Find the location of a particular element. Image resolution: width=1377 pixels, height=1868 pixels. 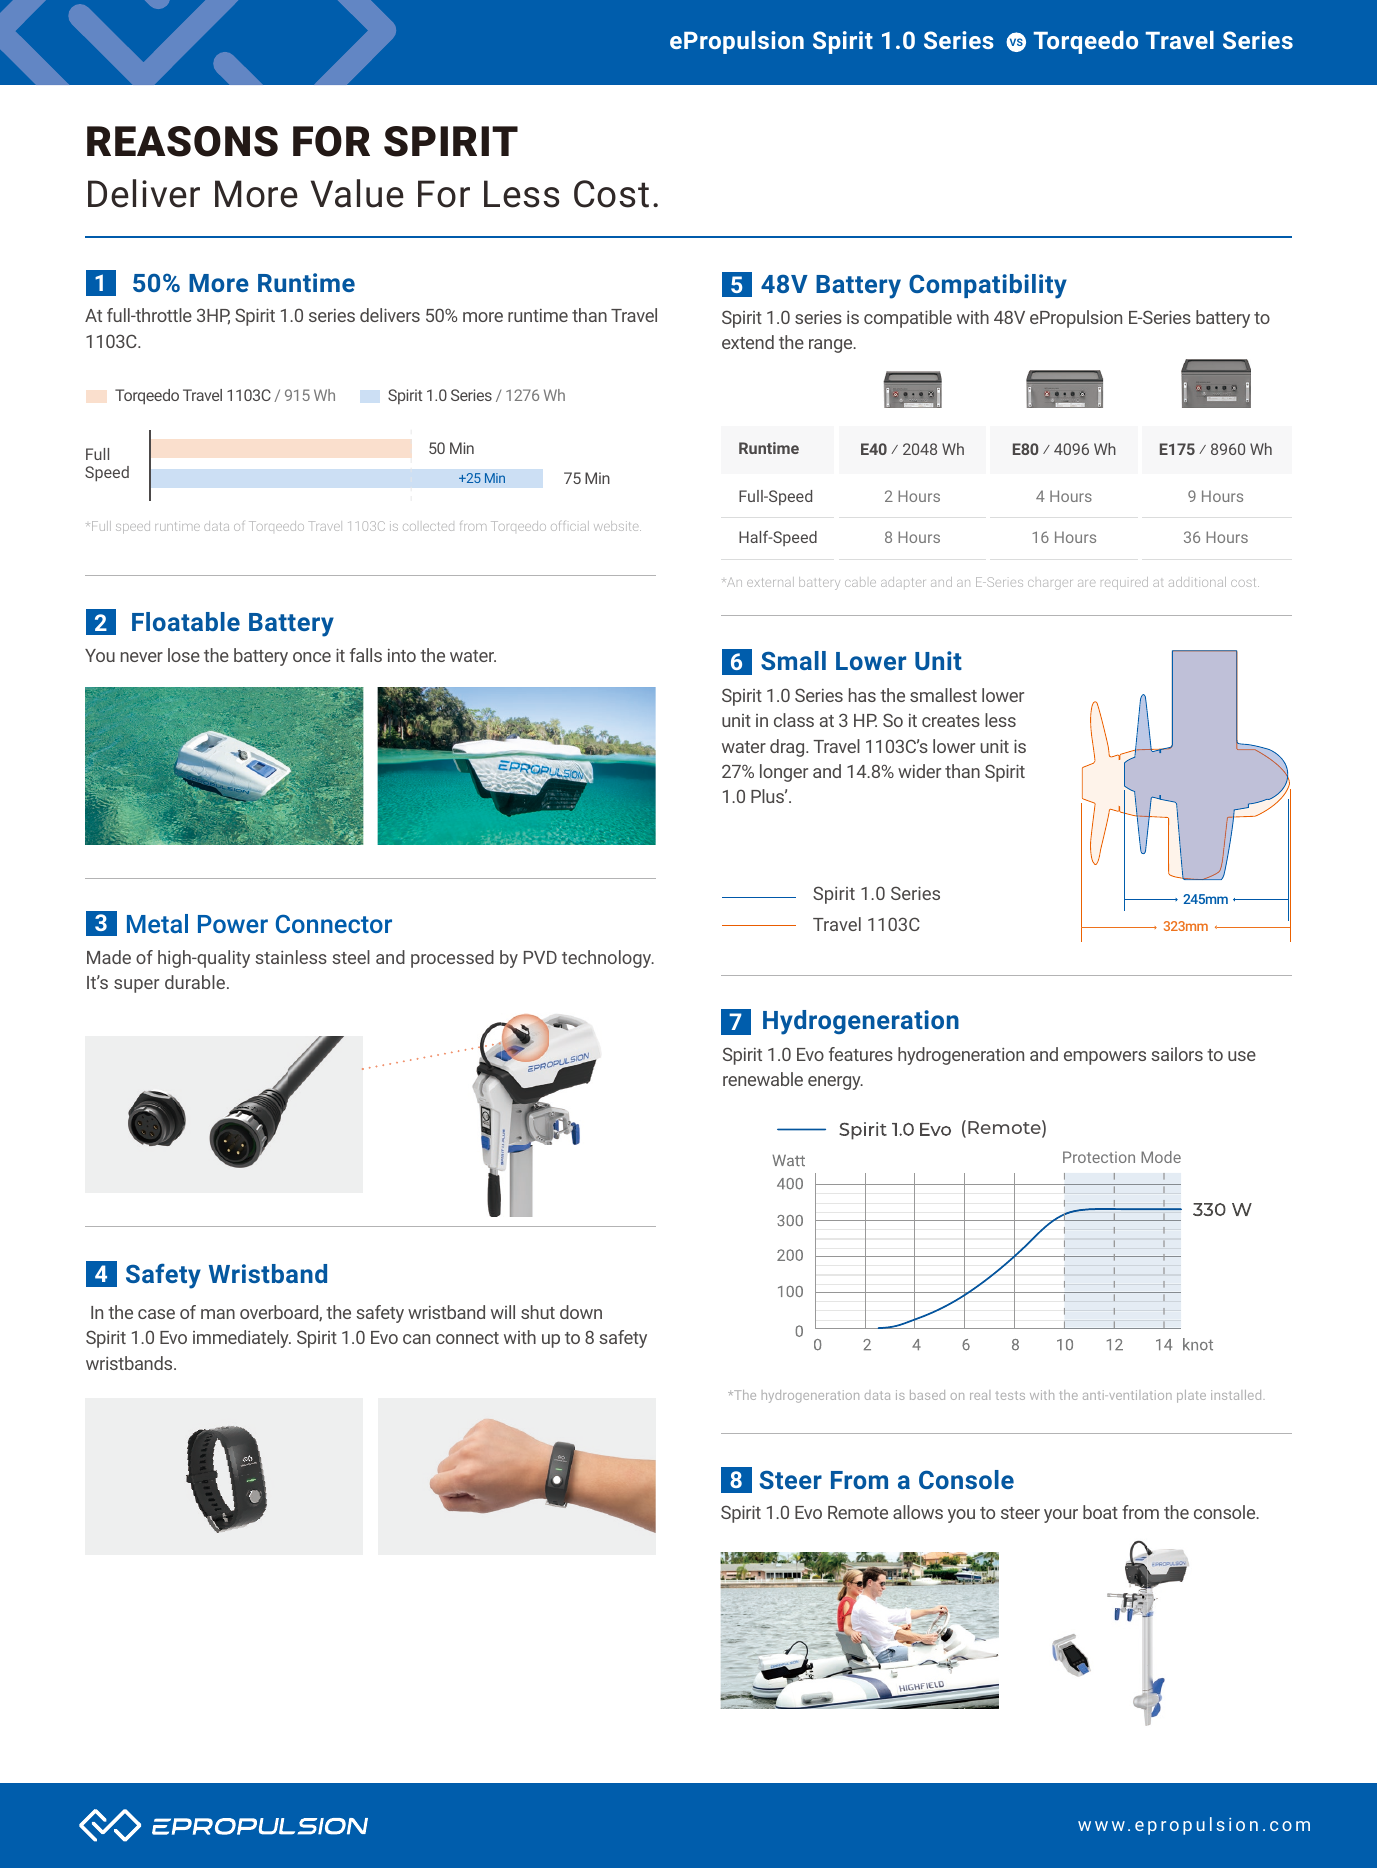

Protection is located at coordinates (1099, 1157).
